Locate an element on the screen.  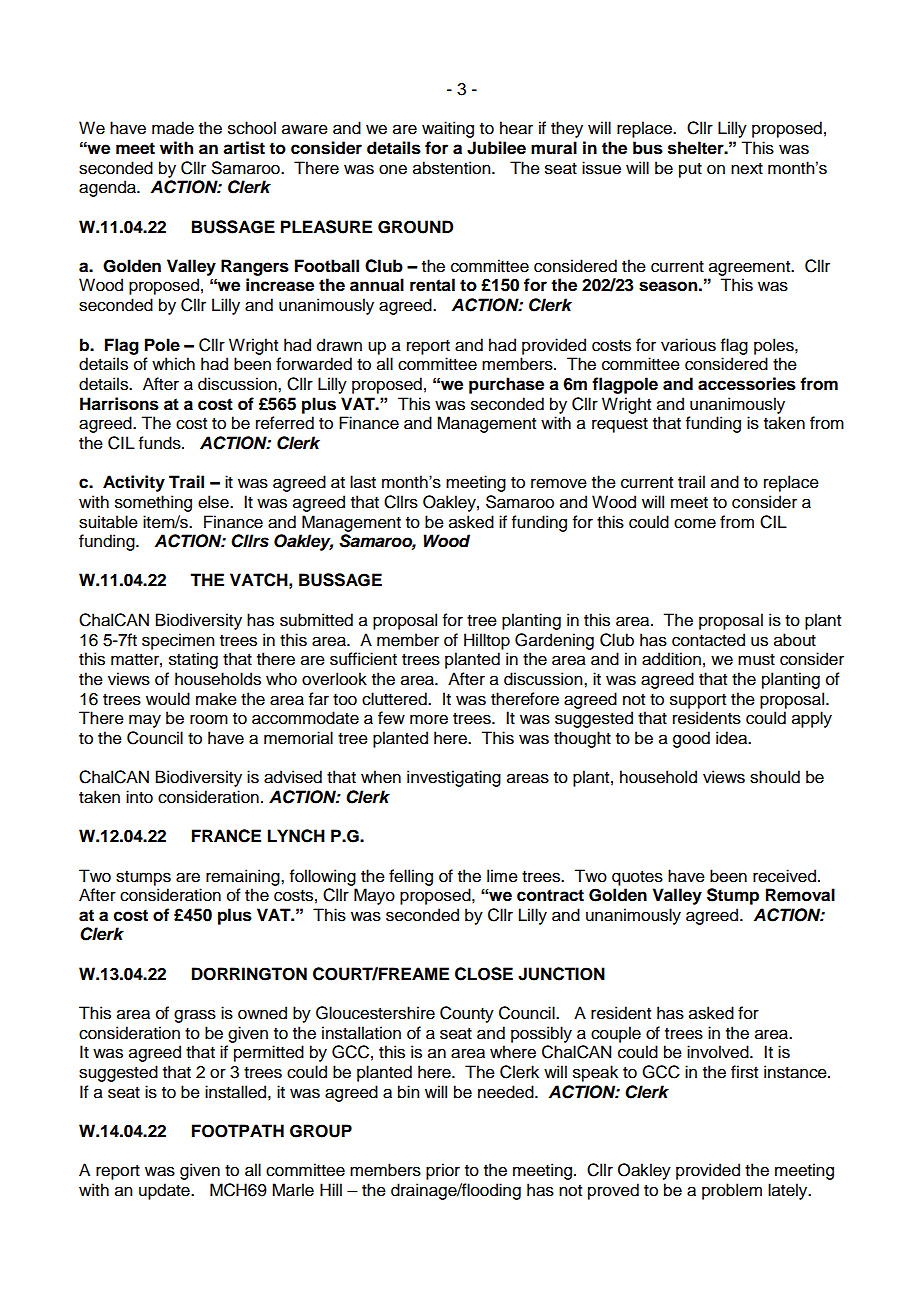
must is located at coordinates (756, 660).
